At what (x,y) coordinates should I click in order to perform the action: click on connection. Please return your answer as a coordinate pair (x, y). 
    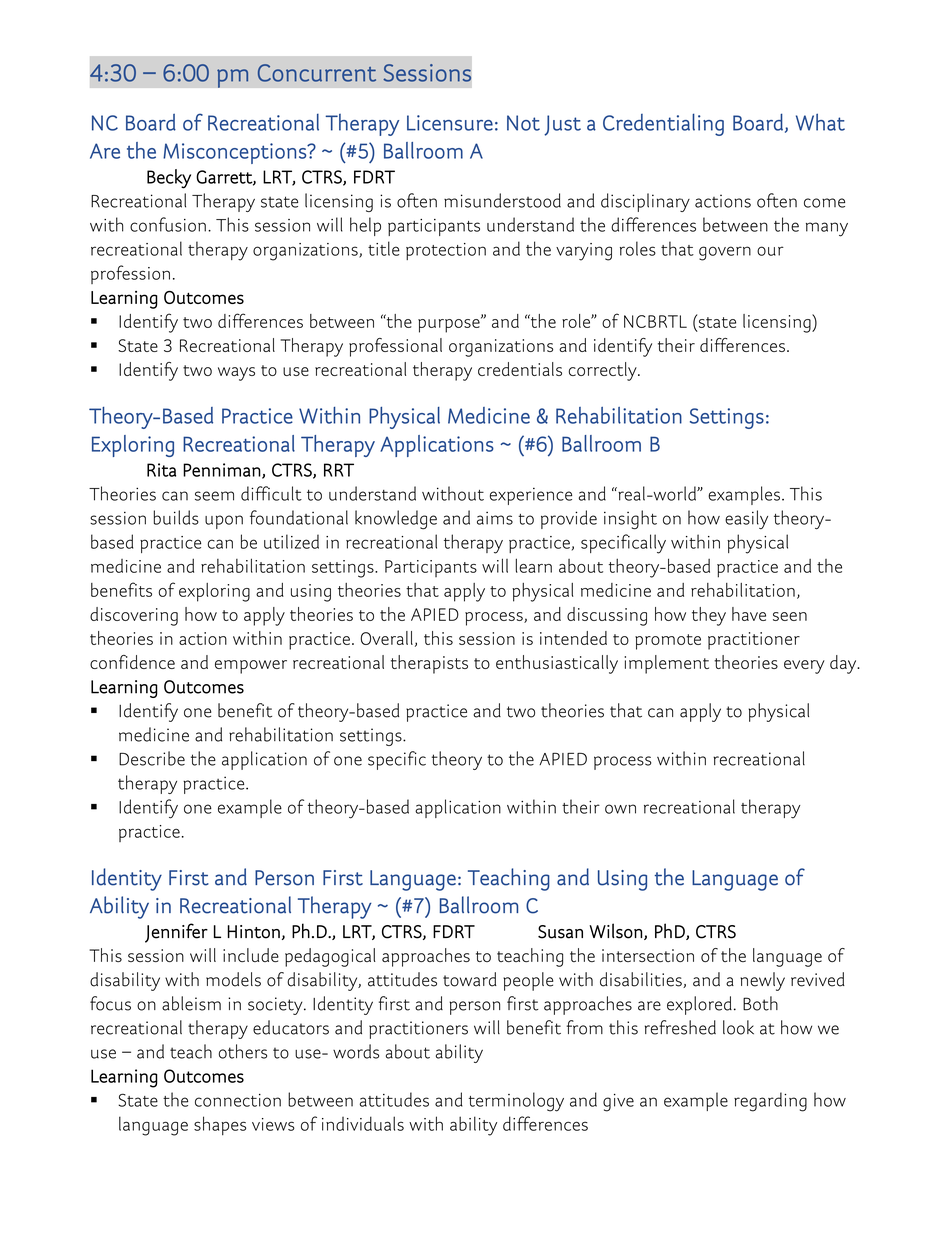
    Looking at the image, I should click on (238, 1100).
